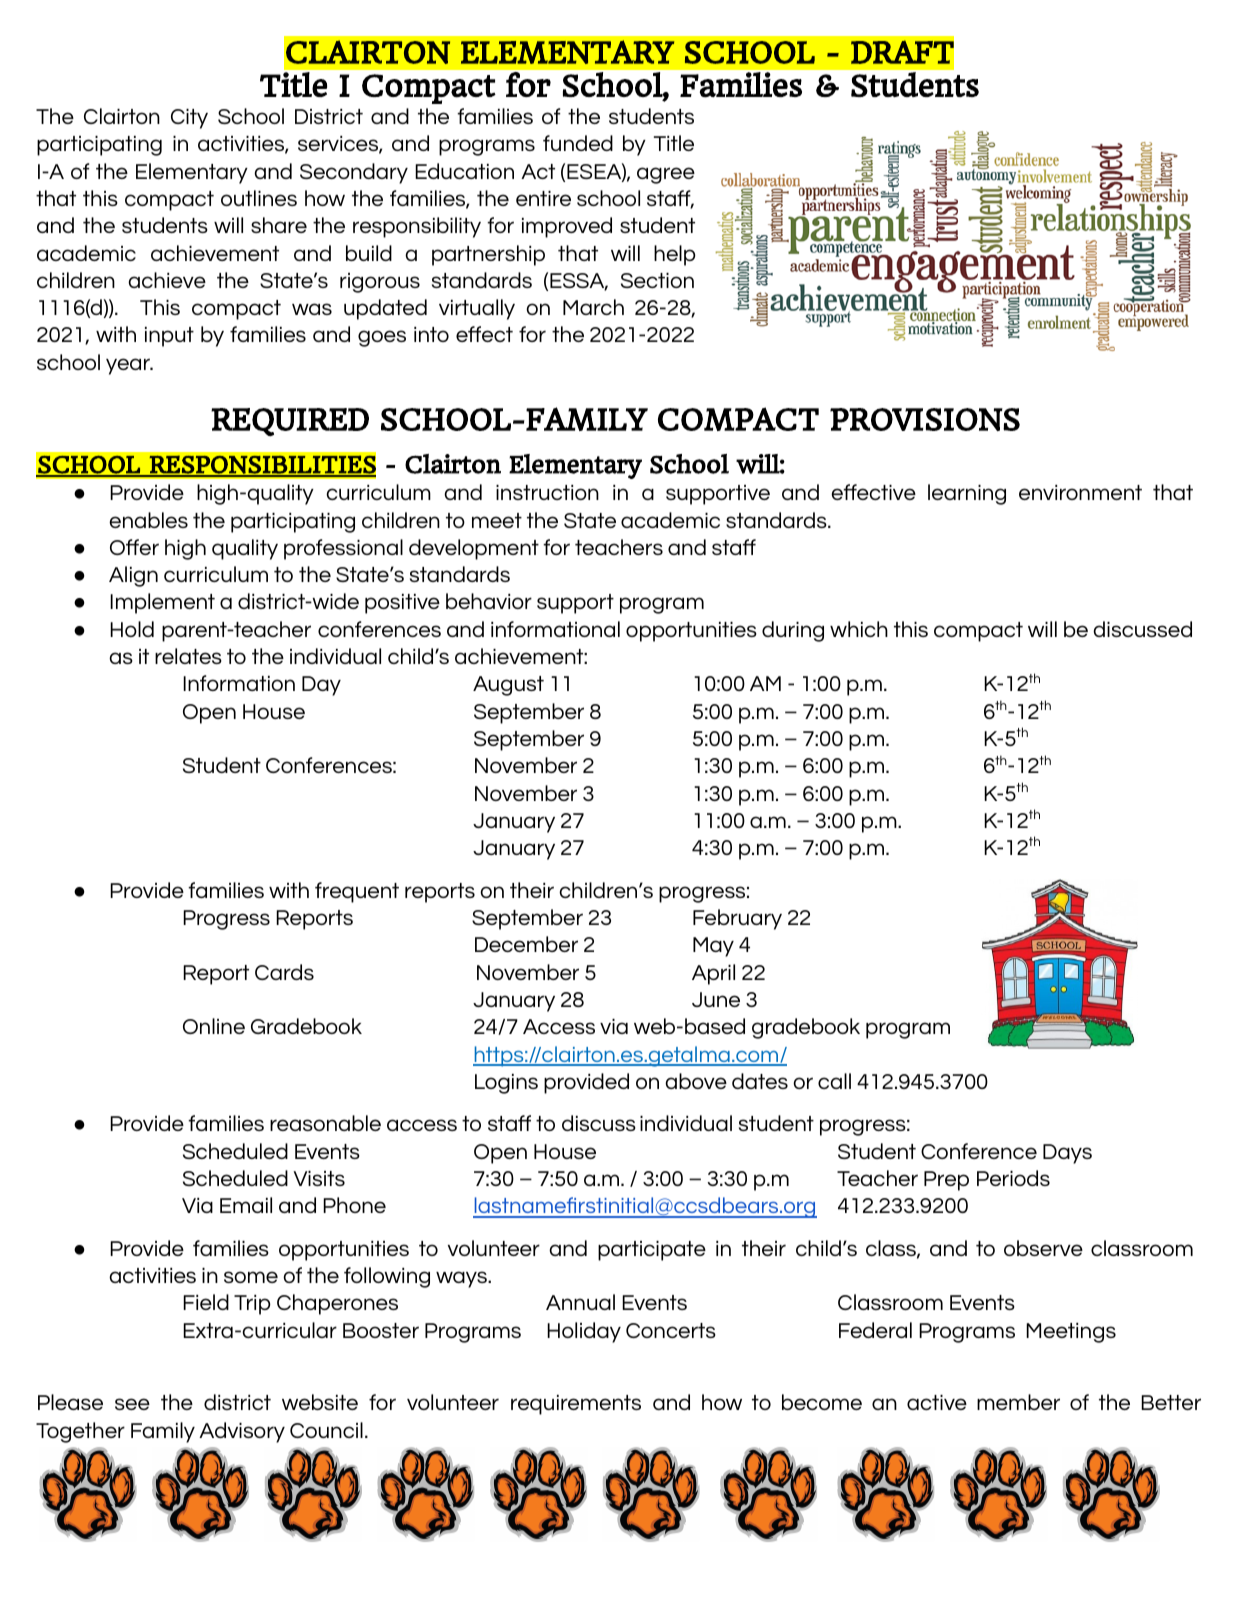 This screenshot has height=1602, width=1238. I want to click on member, so click(1018, 1402).
